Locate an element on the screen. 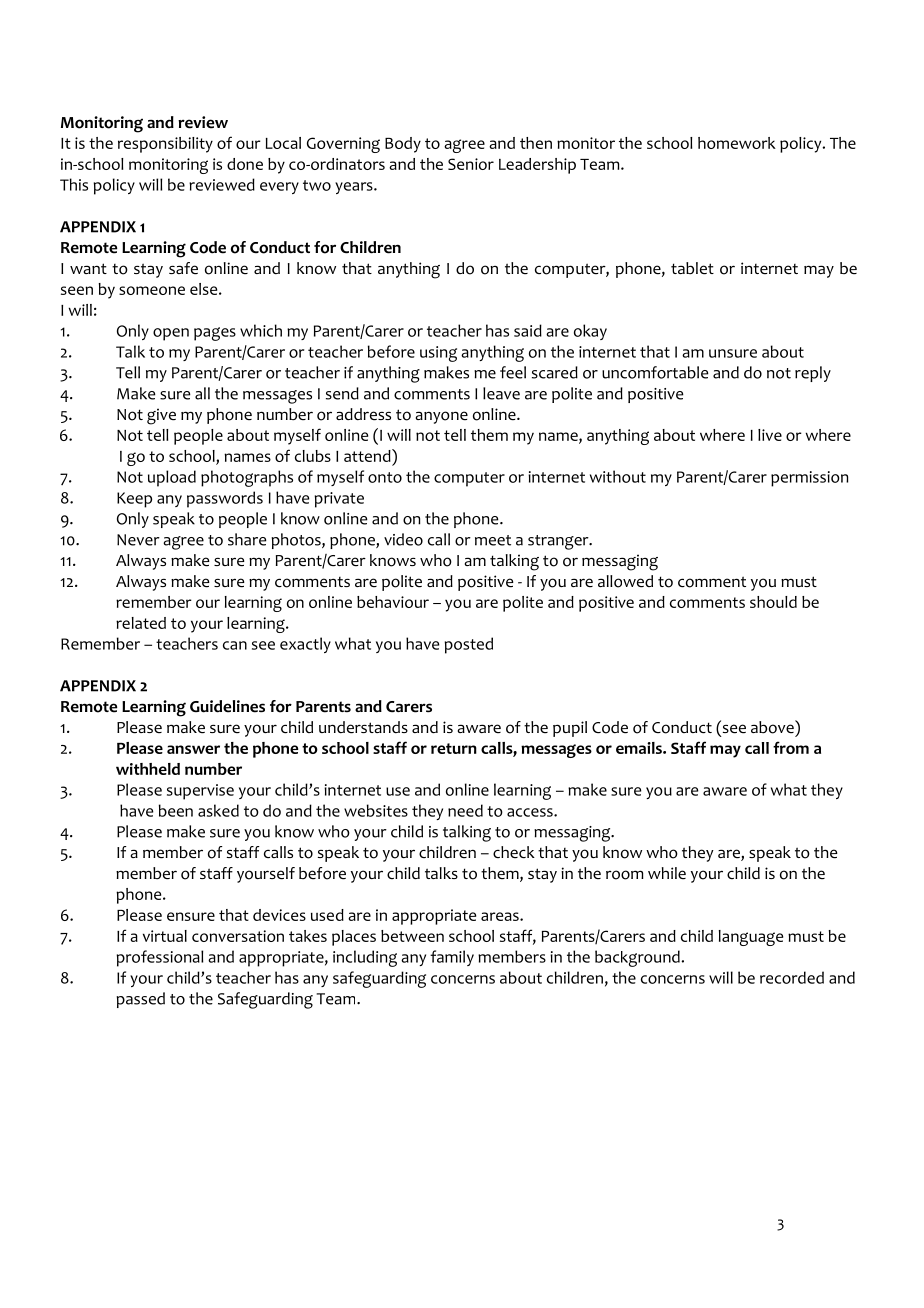  Senior is located at coordinates (471, 164).
